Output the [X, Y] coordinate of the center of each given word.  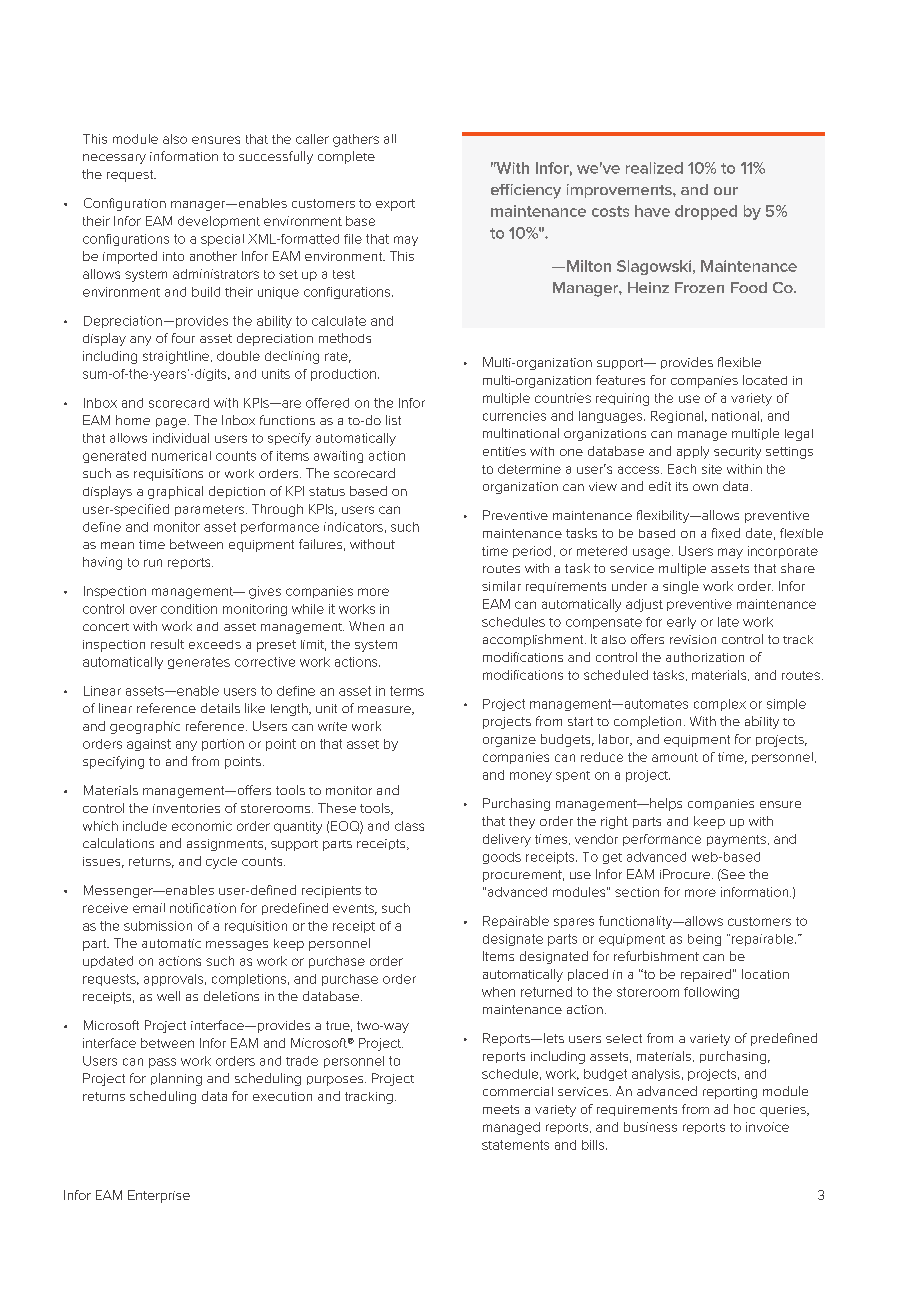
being [704, 940]
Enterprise [159, 1196]
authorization [705, 657]
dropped [706, 212]
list [393, 420]
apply [693, 452]
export [395, 205]
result [167, 644]
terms [407, 691]
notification [203, 908]
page [171, 423]
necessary [114, 159]
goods [502, 858]
